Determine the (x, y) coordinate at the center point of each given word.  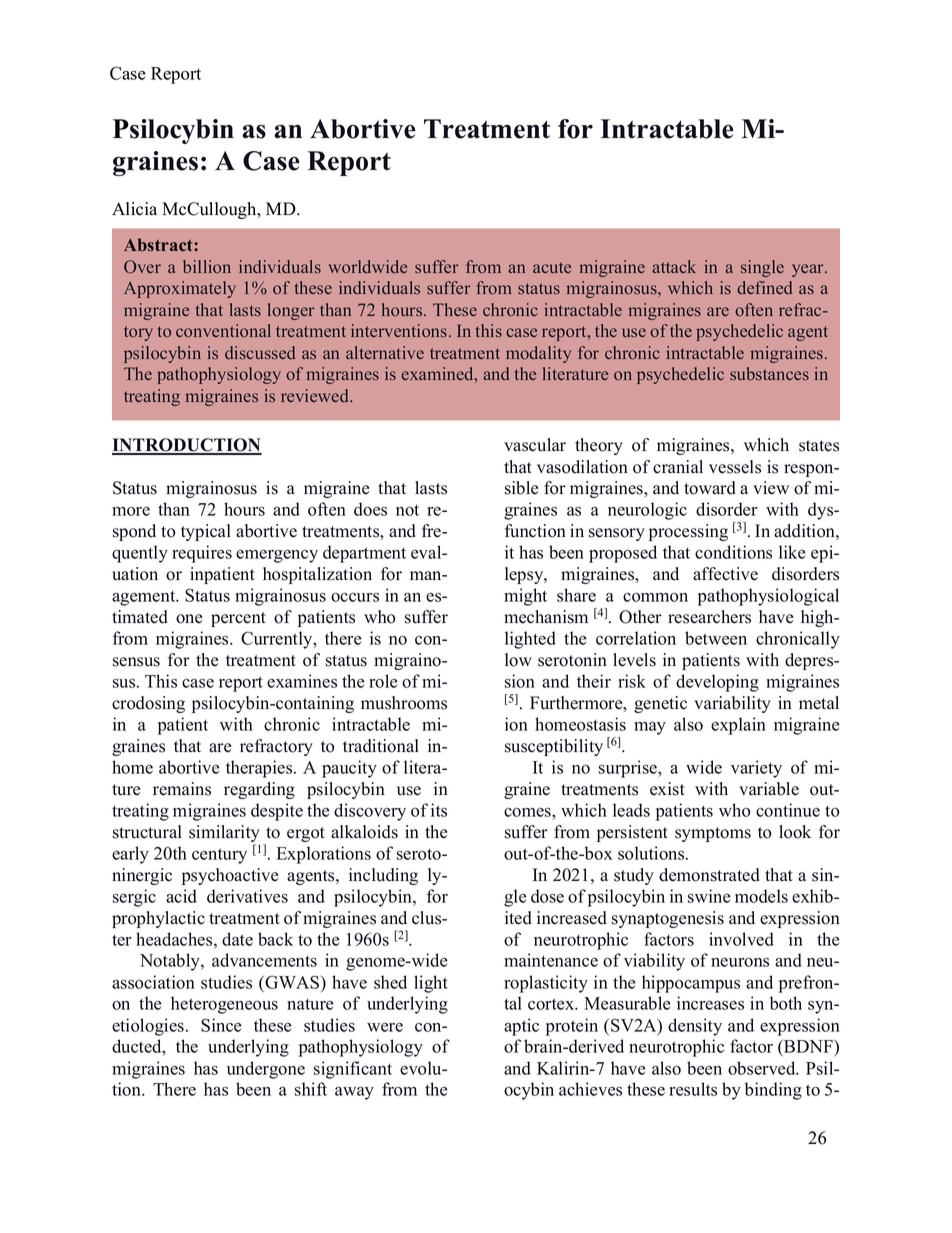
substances (769, 374)
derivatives (247, 896)
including (383, 876)
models (761, 896)
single (762, 268)
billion (207, 267)
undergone (266, 1070)
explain (738, 726)
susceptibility (554, 747)
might (525, 597)
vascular (535, 445)
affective (725, 574)
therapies (260, 769)
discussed (260, 353)
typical (206, 532)
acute (552, 267)
